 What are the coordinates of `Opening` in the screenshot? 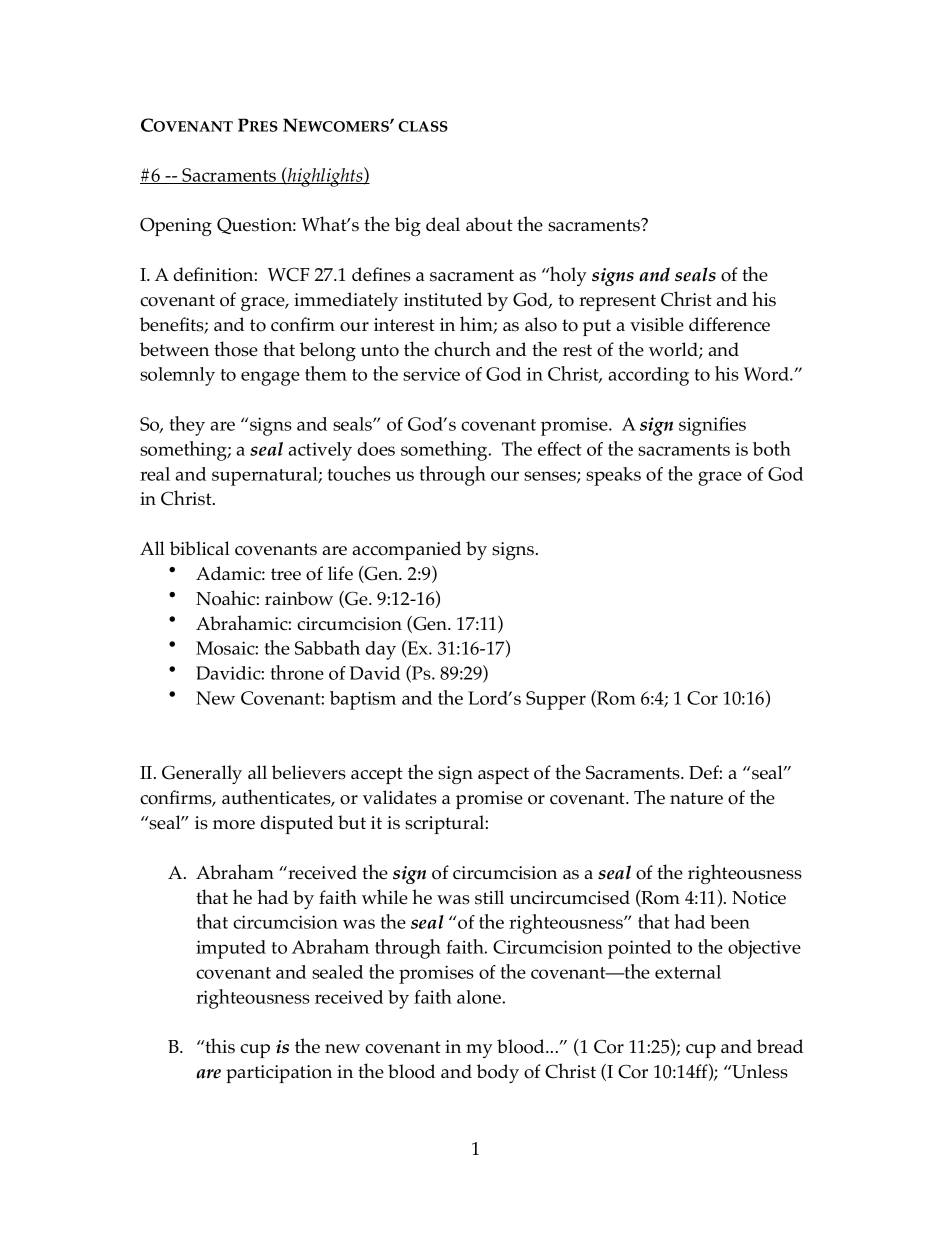 It's located at (176, 226).
